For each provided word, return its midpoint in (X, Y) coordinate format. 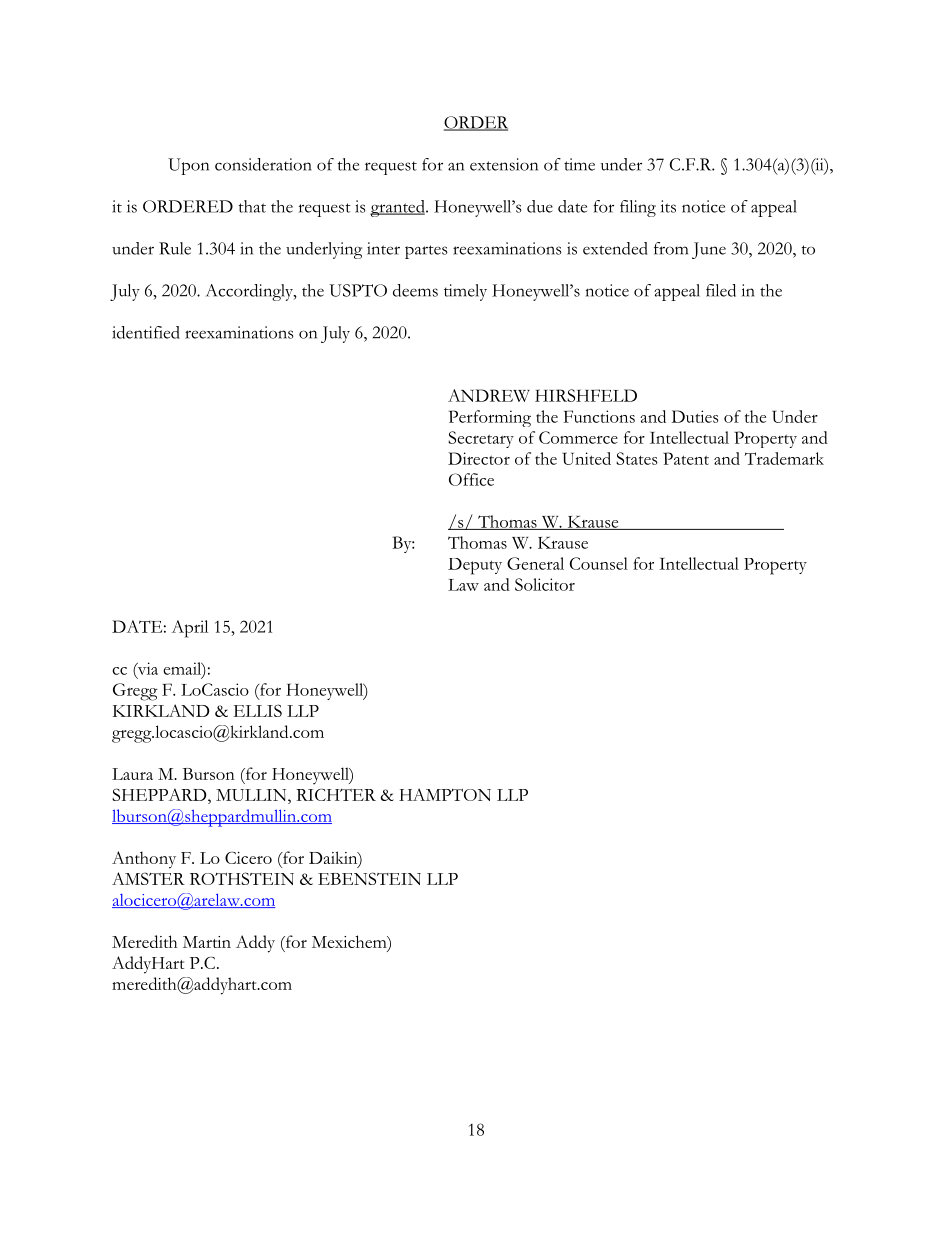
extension (504, 164)
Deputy (475, 566)
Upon (188, 166)
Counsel (599, 563)
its (668, 206)
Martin (207, 942)
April (190, 629)
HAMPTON (445, 794)
